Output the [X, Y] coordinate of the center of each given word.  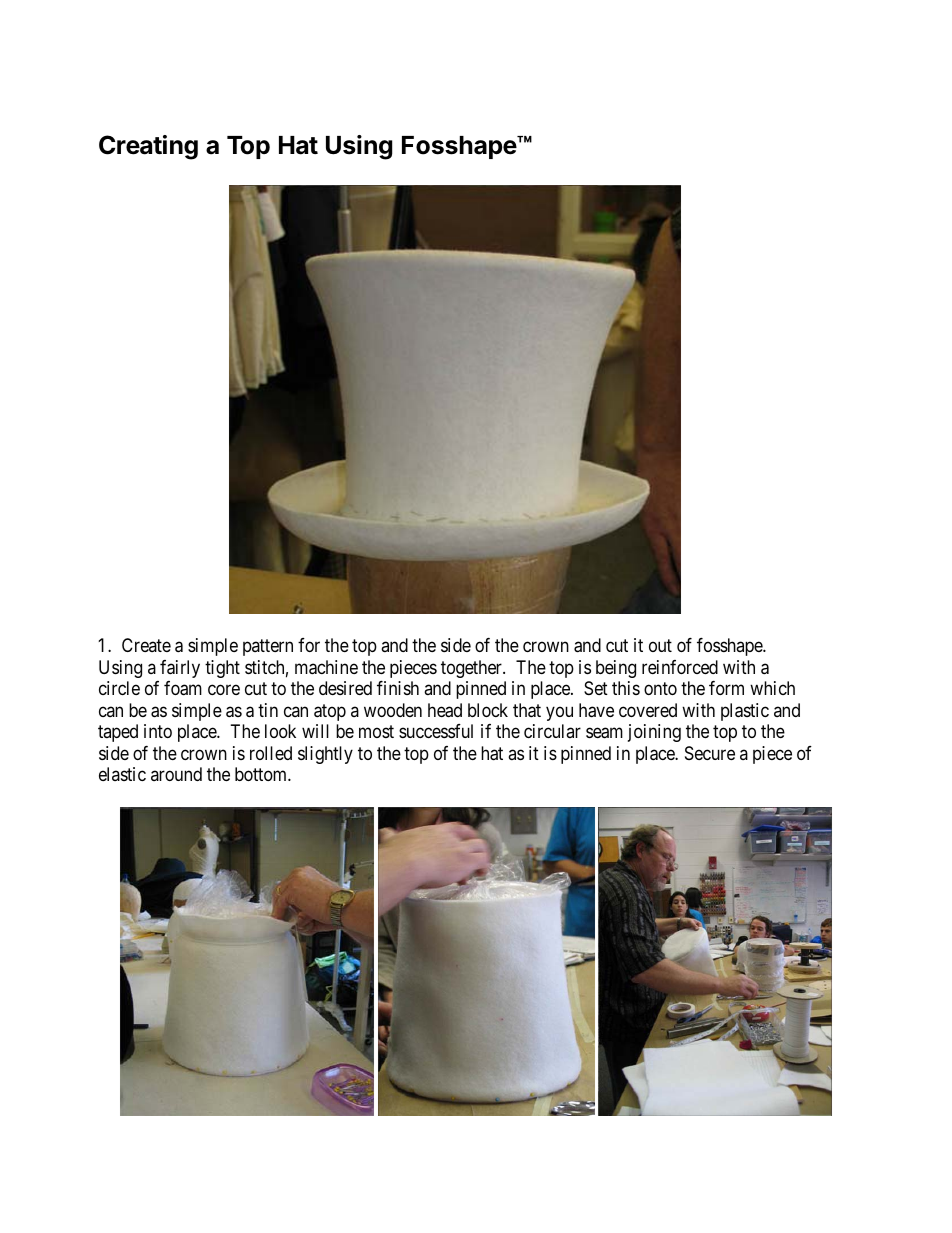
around [176, 774]
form [726, 688]
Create [146, 645]
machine [326, 667]
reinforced [680, 667]
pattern [268, 647]
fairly [180, 669]
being [616, 669]
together [472, 669]
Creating [148, 147]
